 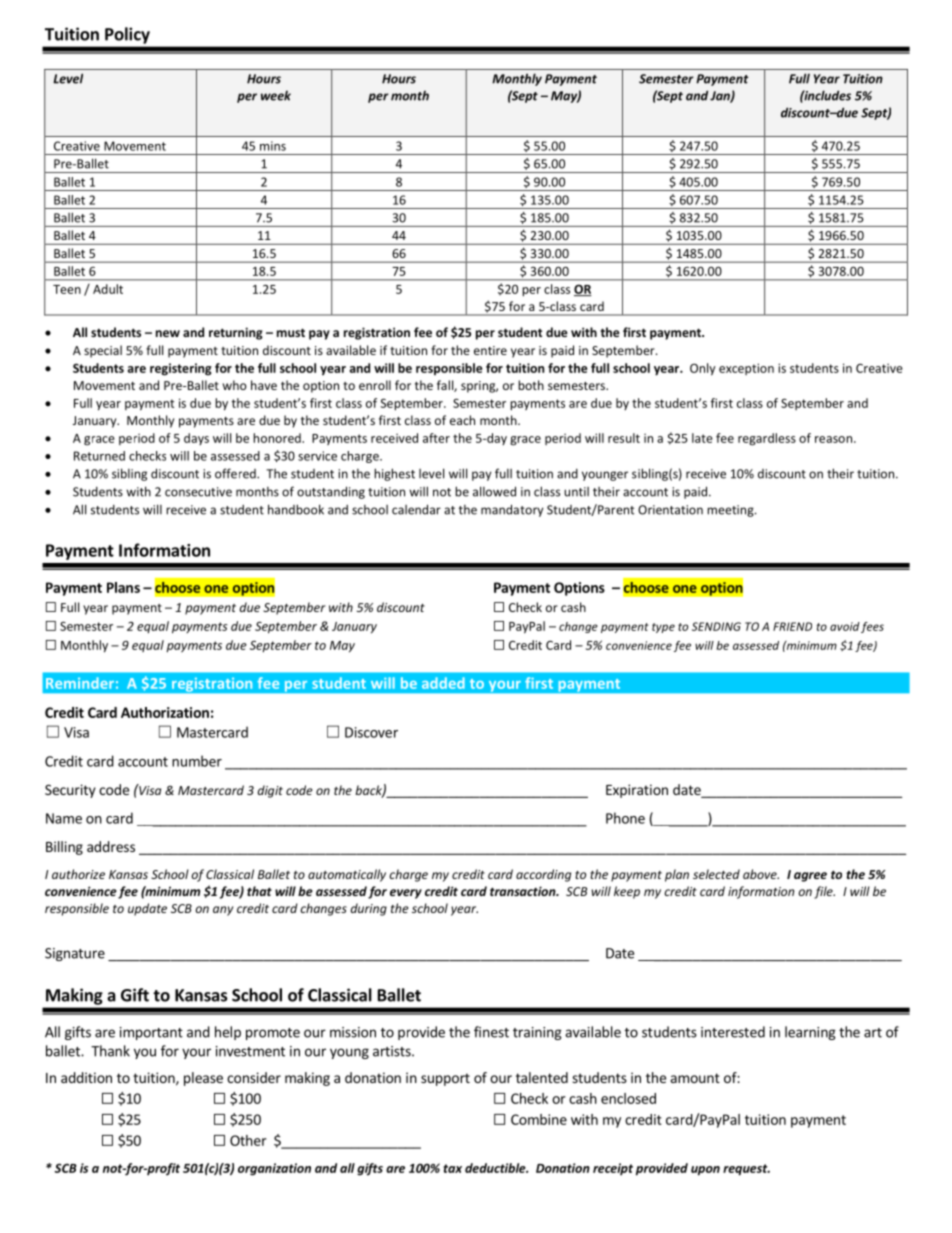 What do you see at coordinates (824, 892) in the screenshot?
I see `file` at bounding box center [824, 892].
